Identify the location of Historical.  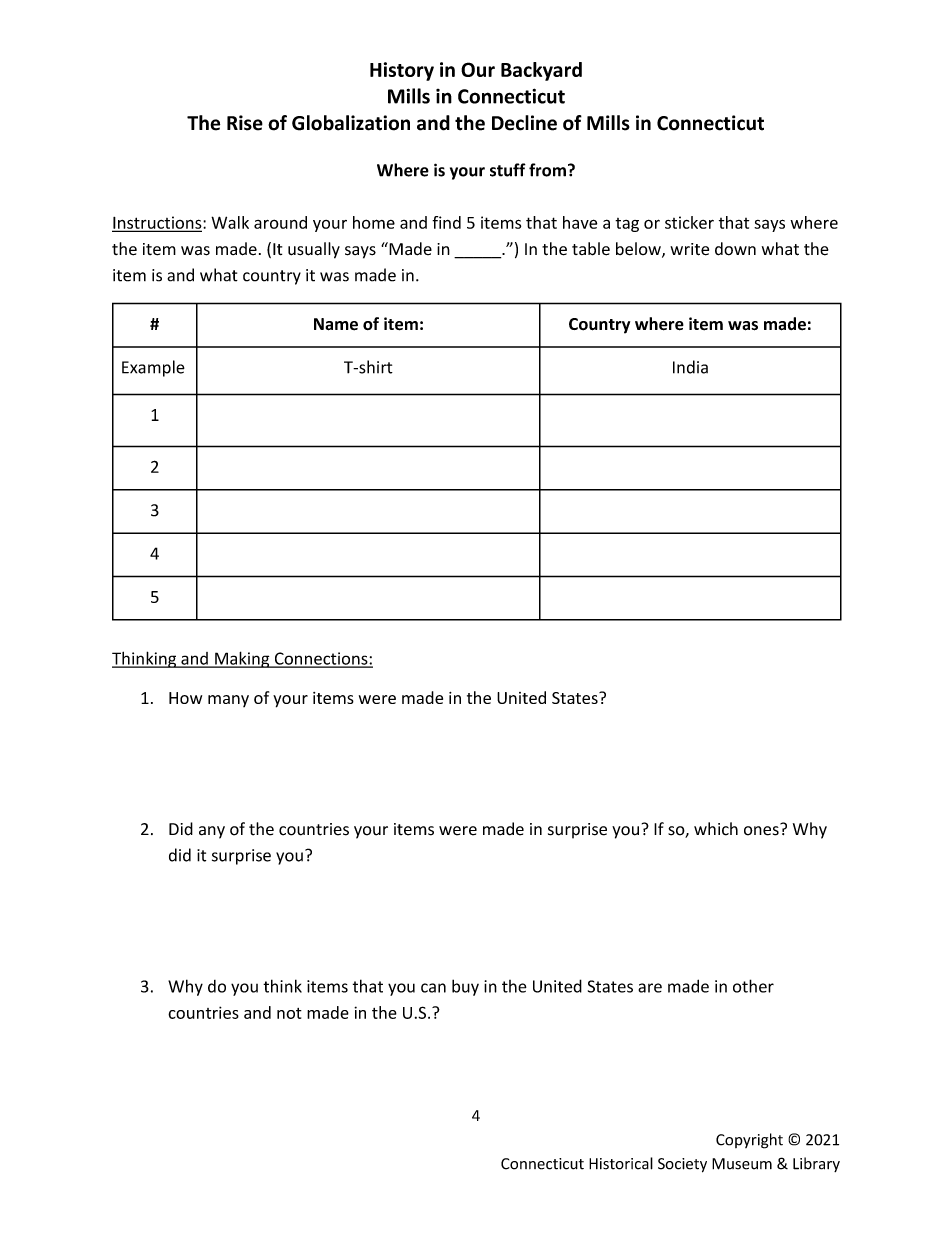
(621, 1163).
